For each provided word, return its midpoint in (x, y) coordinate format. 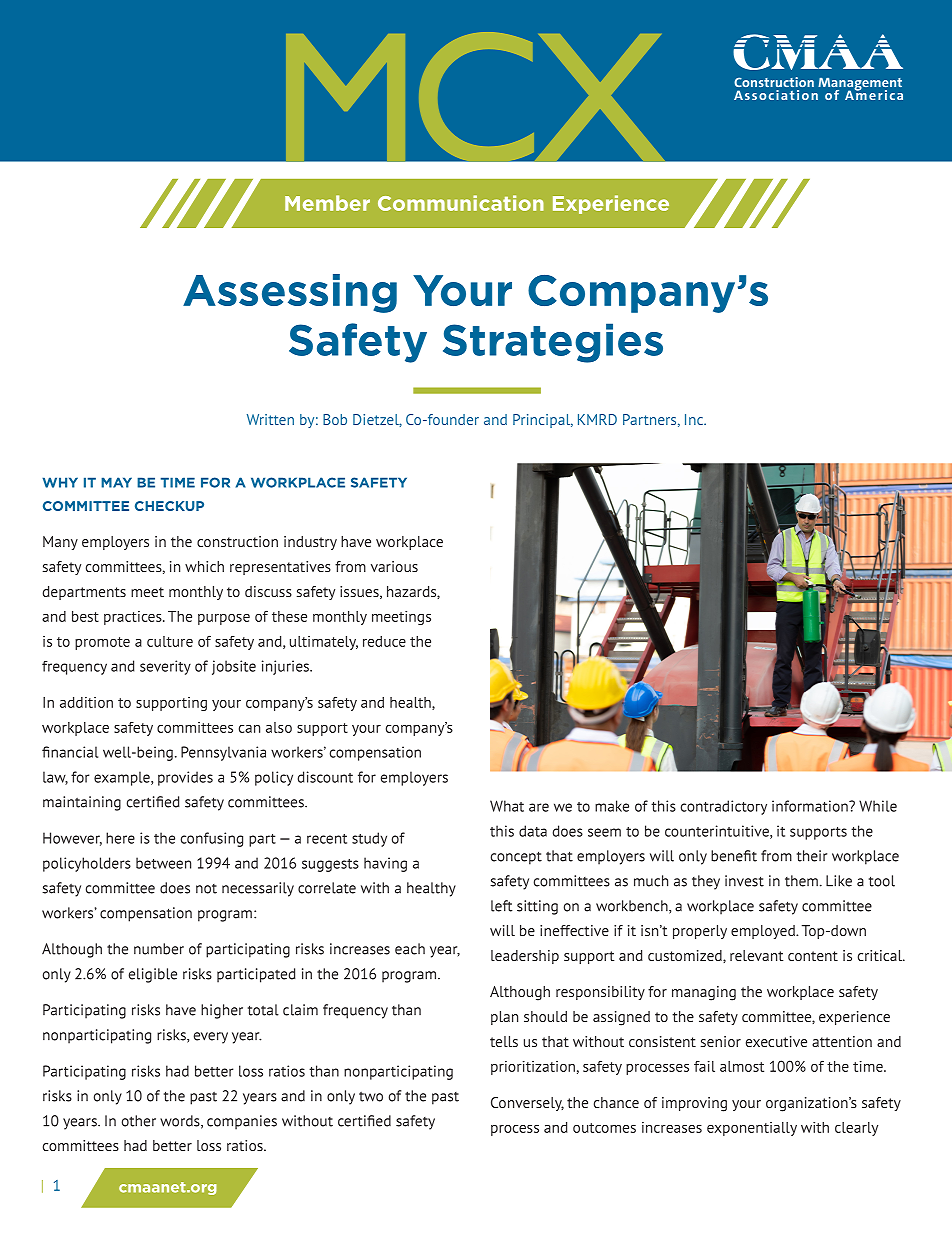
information (811, 806)
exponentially (752, 1129)
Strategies (553, 343)
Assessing (290, 293)
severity (165, 667)
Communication (461, 203)
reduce (384, 641)
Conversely (527, 1104)
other (139, 1121)
